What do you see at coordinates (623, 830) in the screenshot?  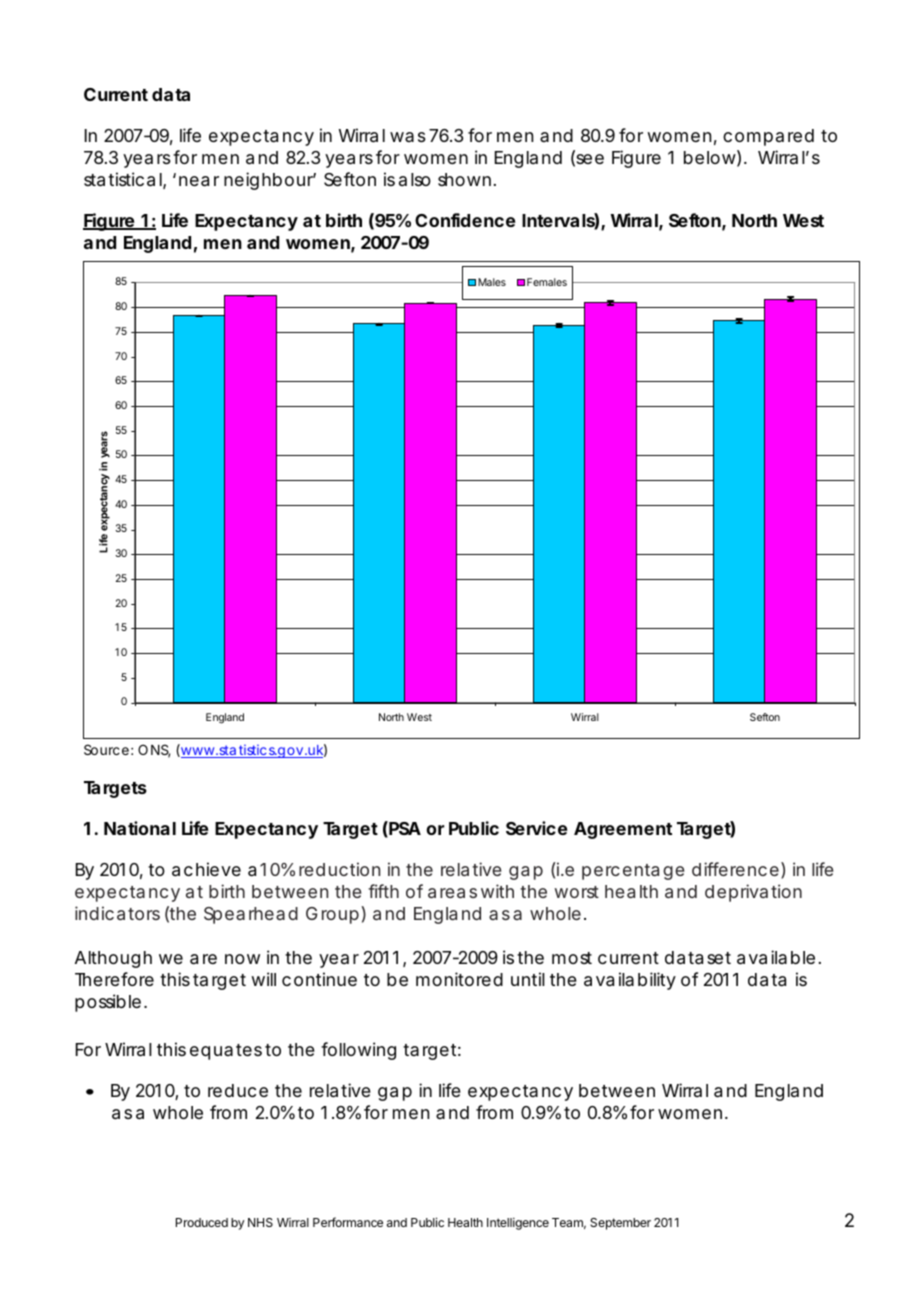 I see `Agreement` at bounding box center [623, 830].
